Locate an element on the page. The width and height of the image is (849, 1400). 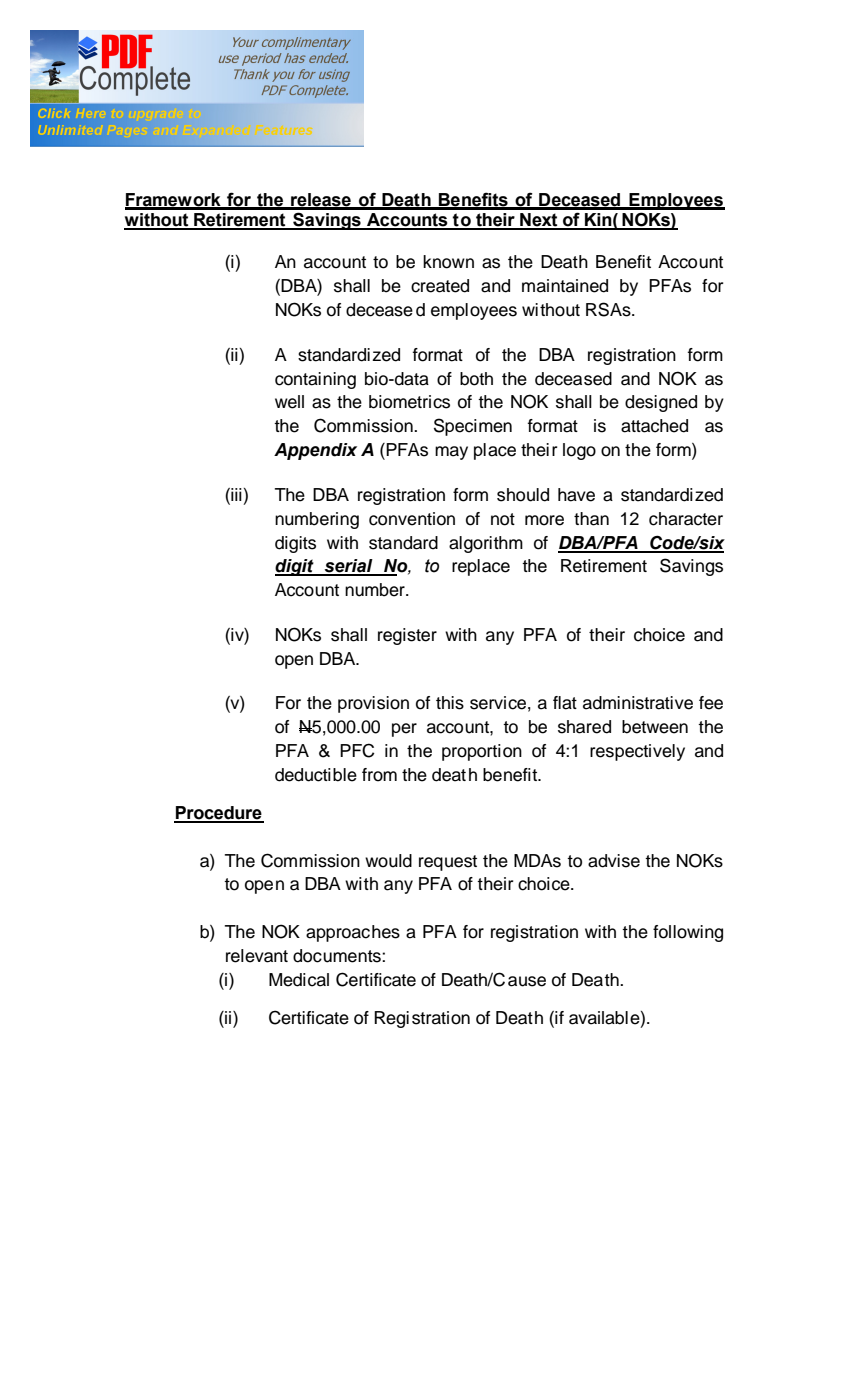
created is located at coordinates (440, 286).
